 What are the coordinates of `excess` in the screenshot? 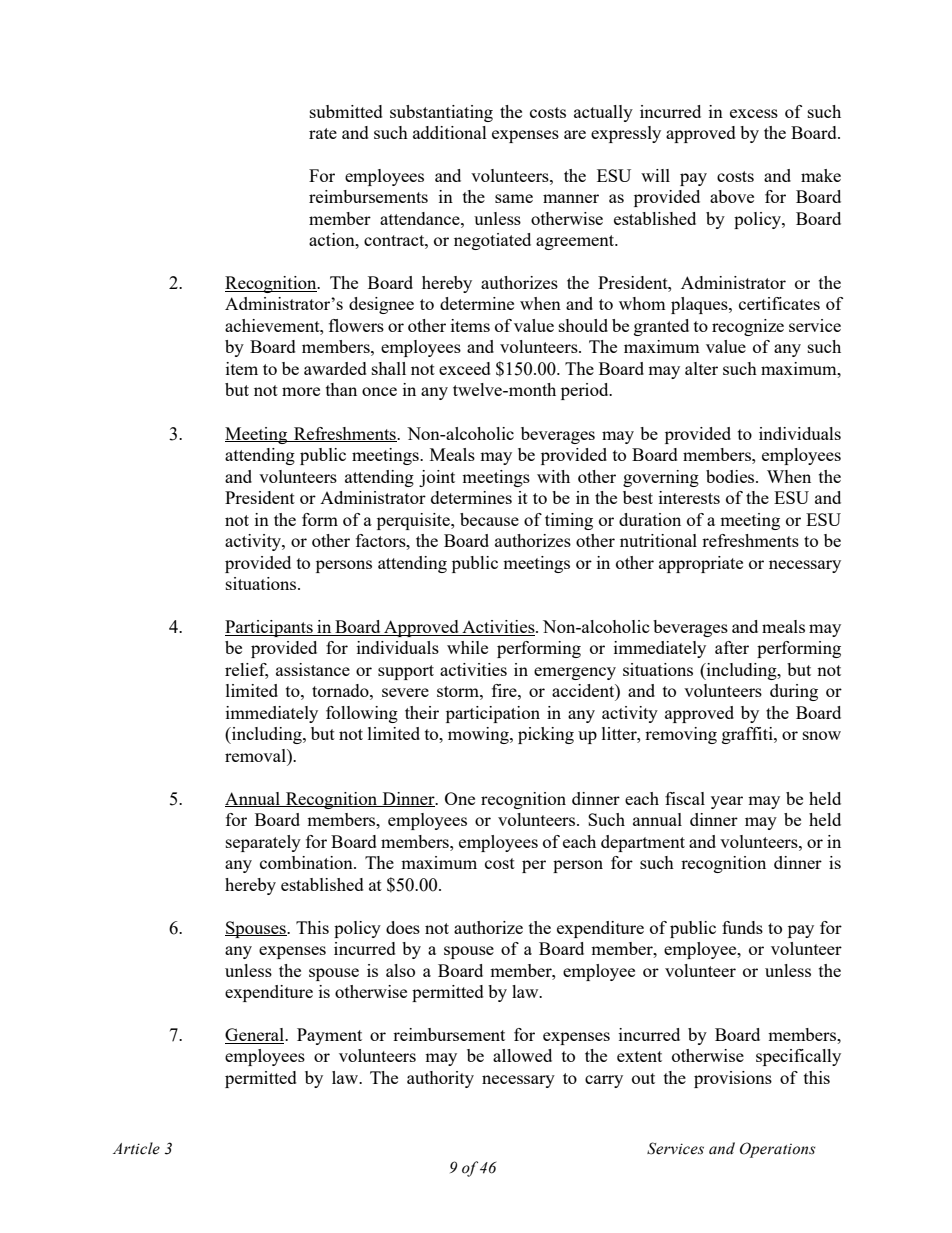 It's located at (754, 113).
